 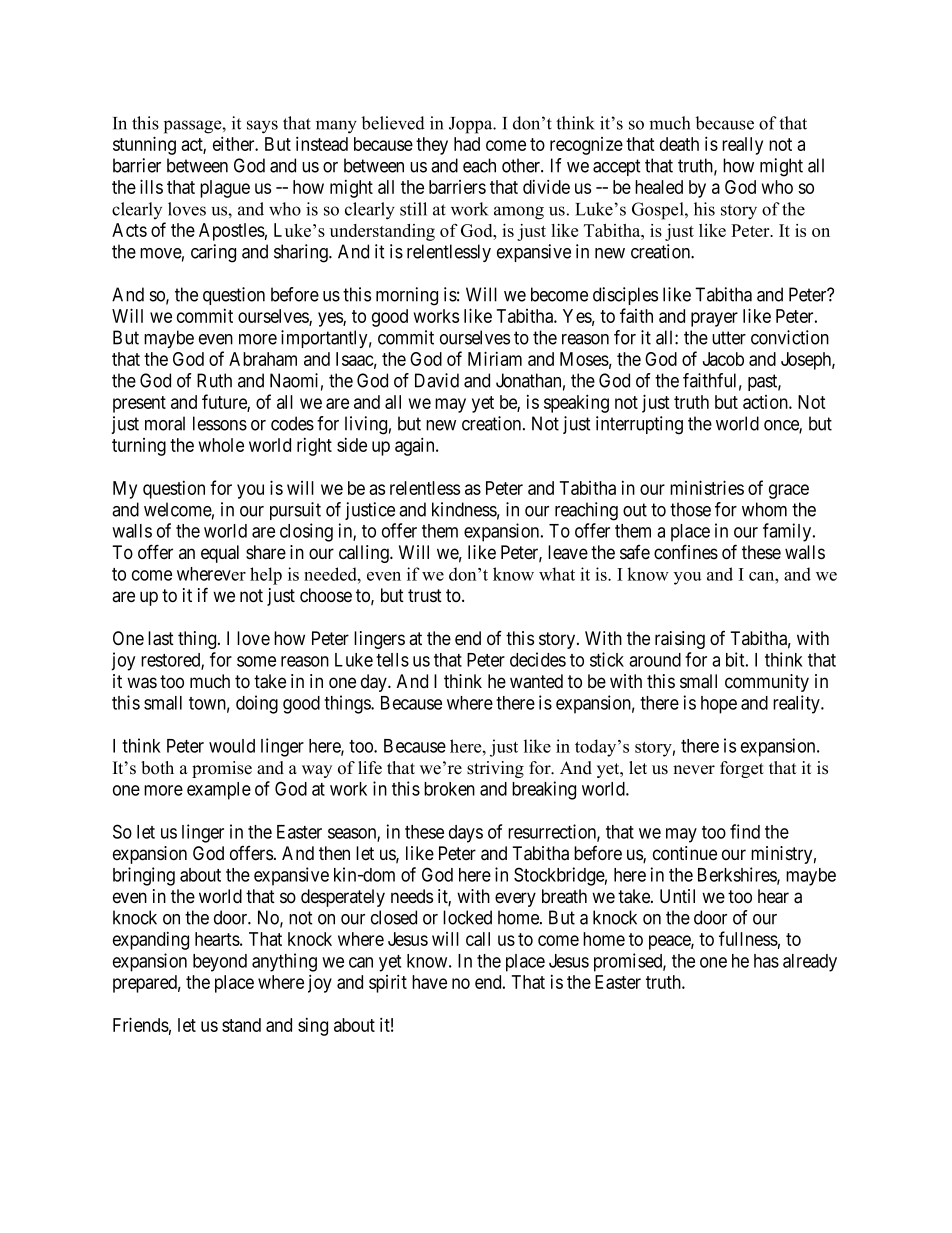 I want to click on have, so click(x=429, y=982).
